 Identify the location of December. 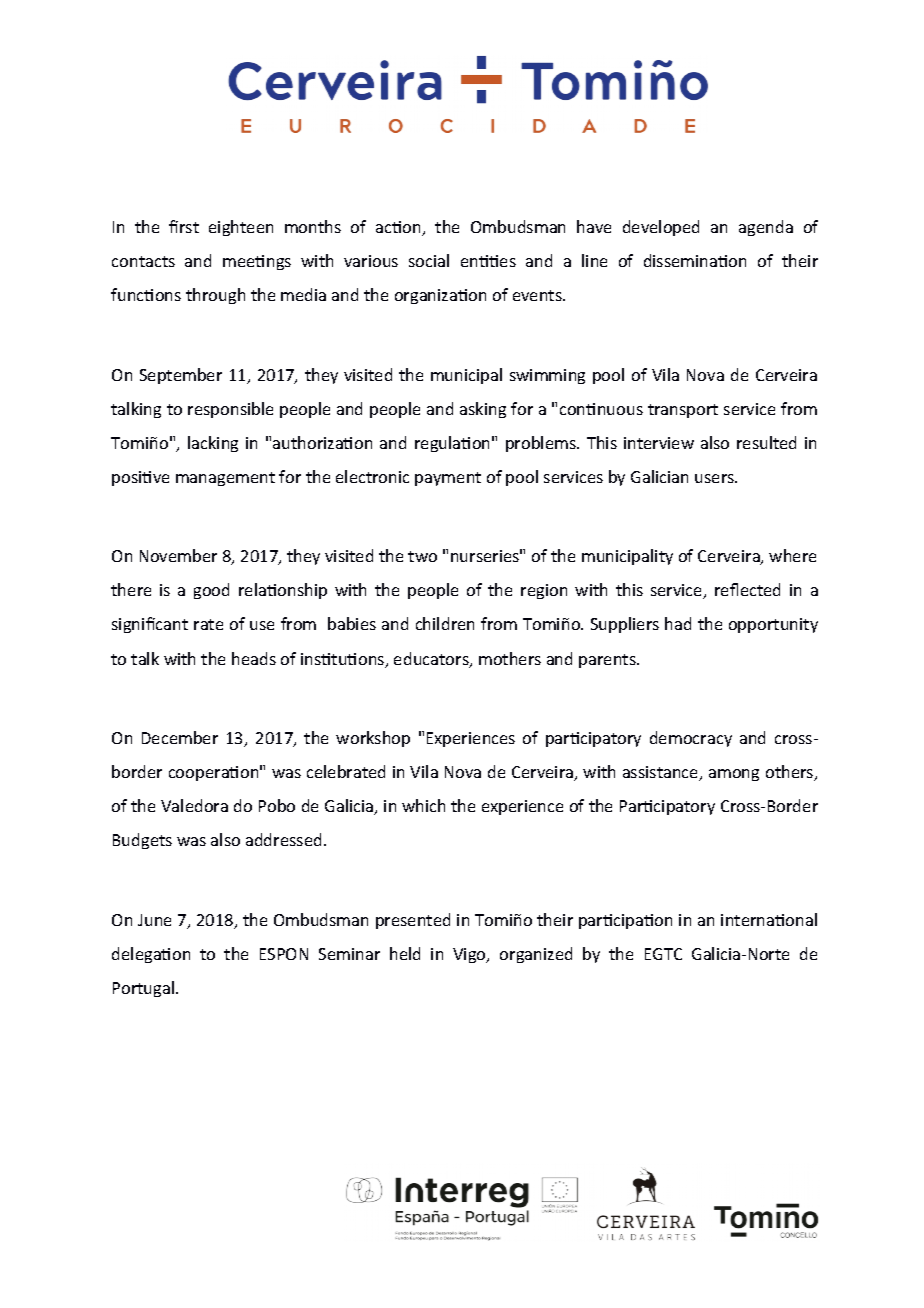
(180, 737).
